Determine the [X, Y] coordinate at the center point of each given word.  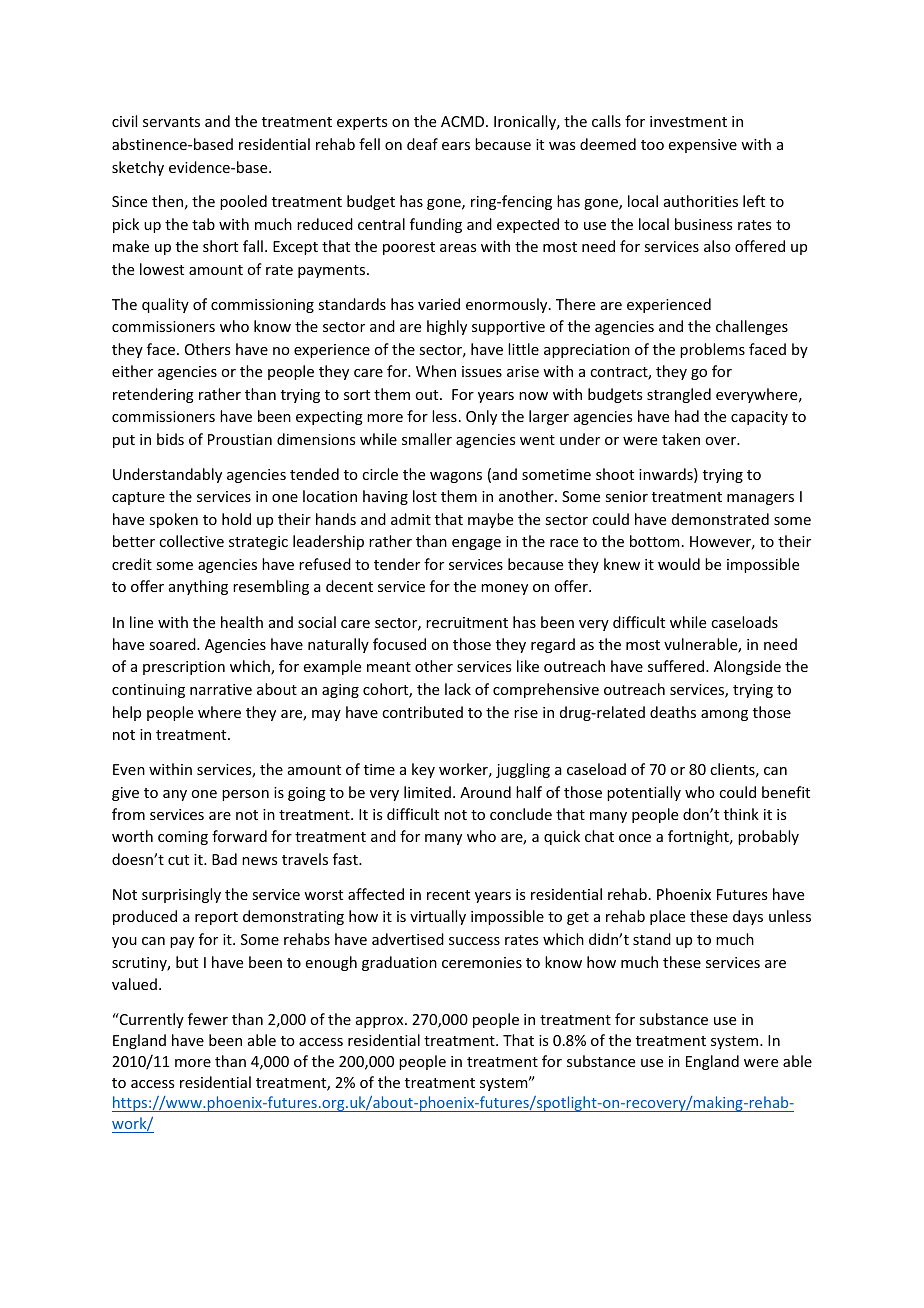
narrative [221, 689]
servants [171, 122]
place [667, 917]
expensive [703, 146]
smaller [427, 439]
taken [681, 439]
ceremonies [482, 962]
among [724, 715]
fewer [208, 1019]
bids [170, 439]
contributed [422, 712]
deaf [422, 144]
